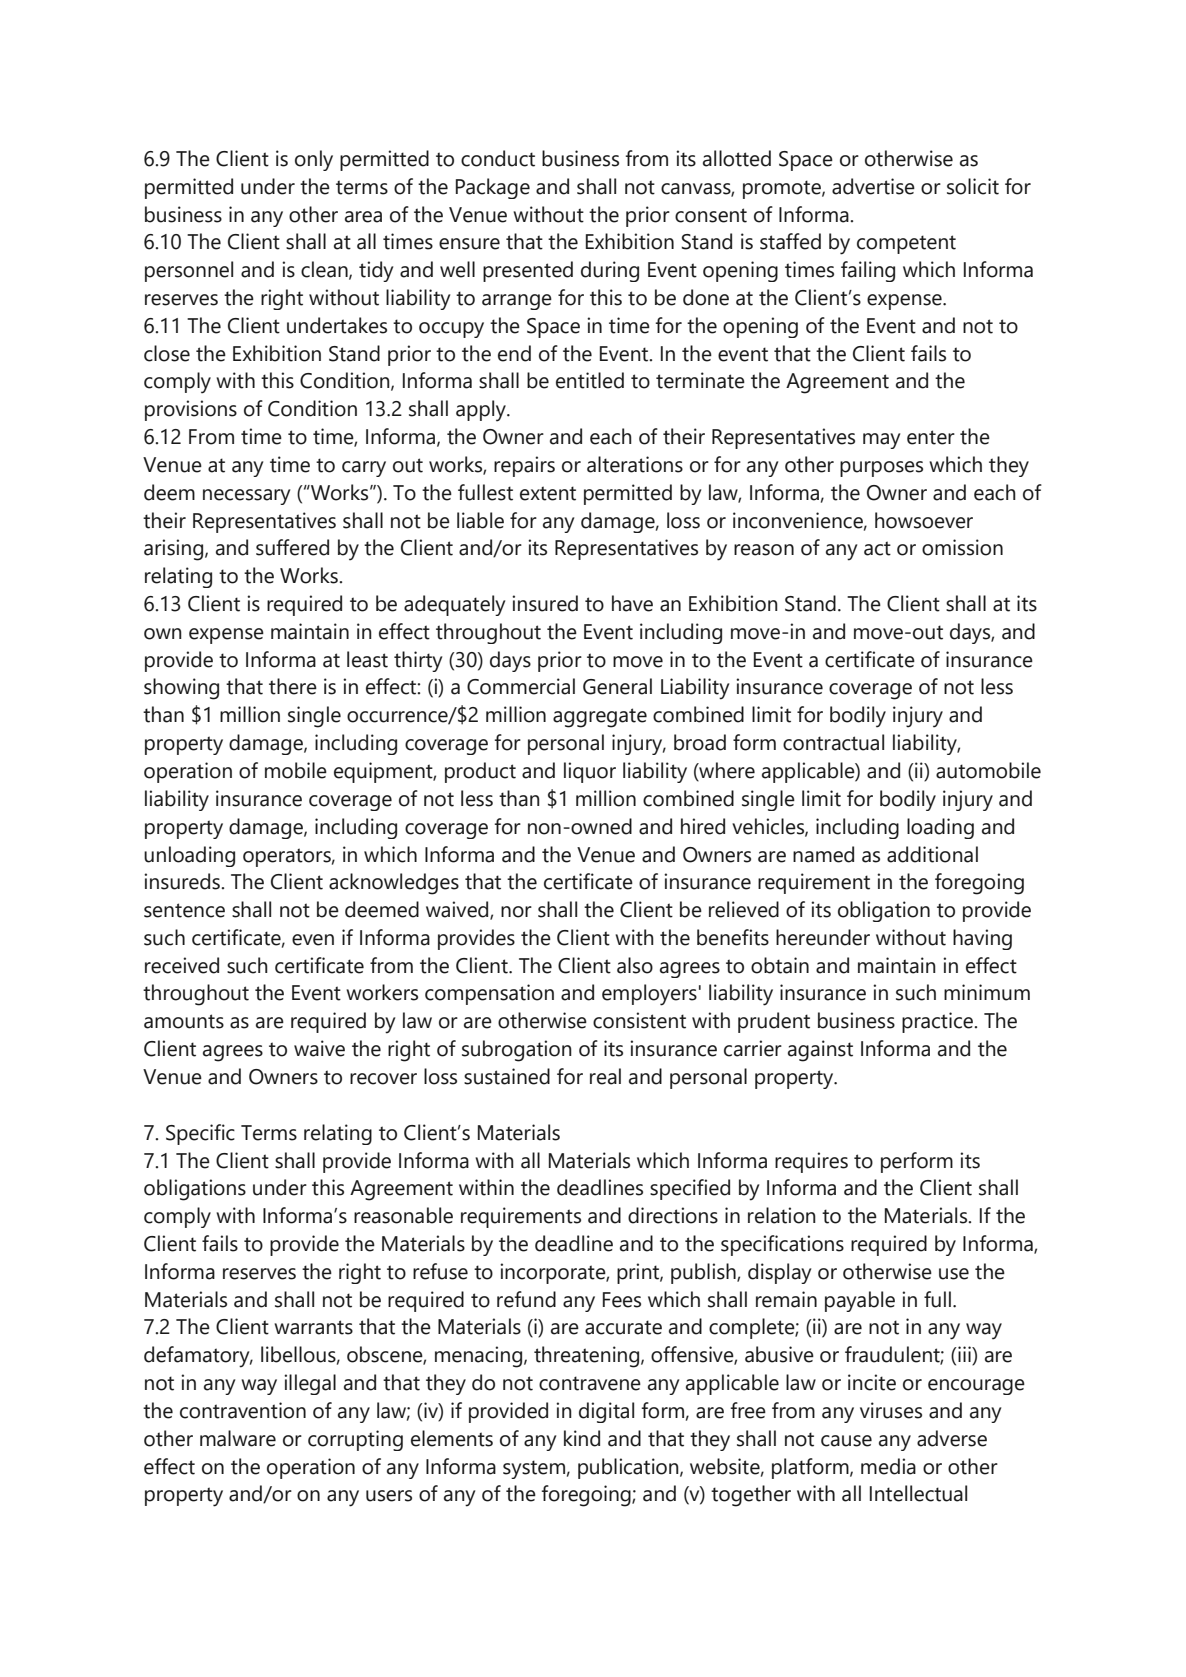 This screenshot has width=1186, height=1677. What do you see at coordinates (292, 547) in the screenshot?
I see `suffered` at bounding box center [292, 547].
